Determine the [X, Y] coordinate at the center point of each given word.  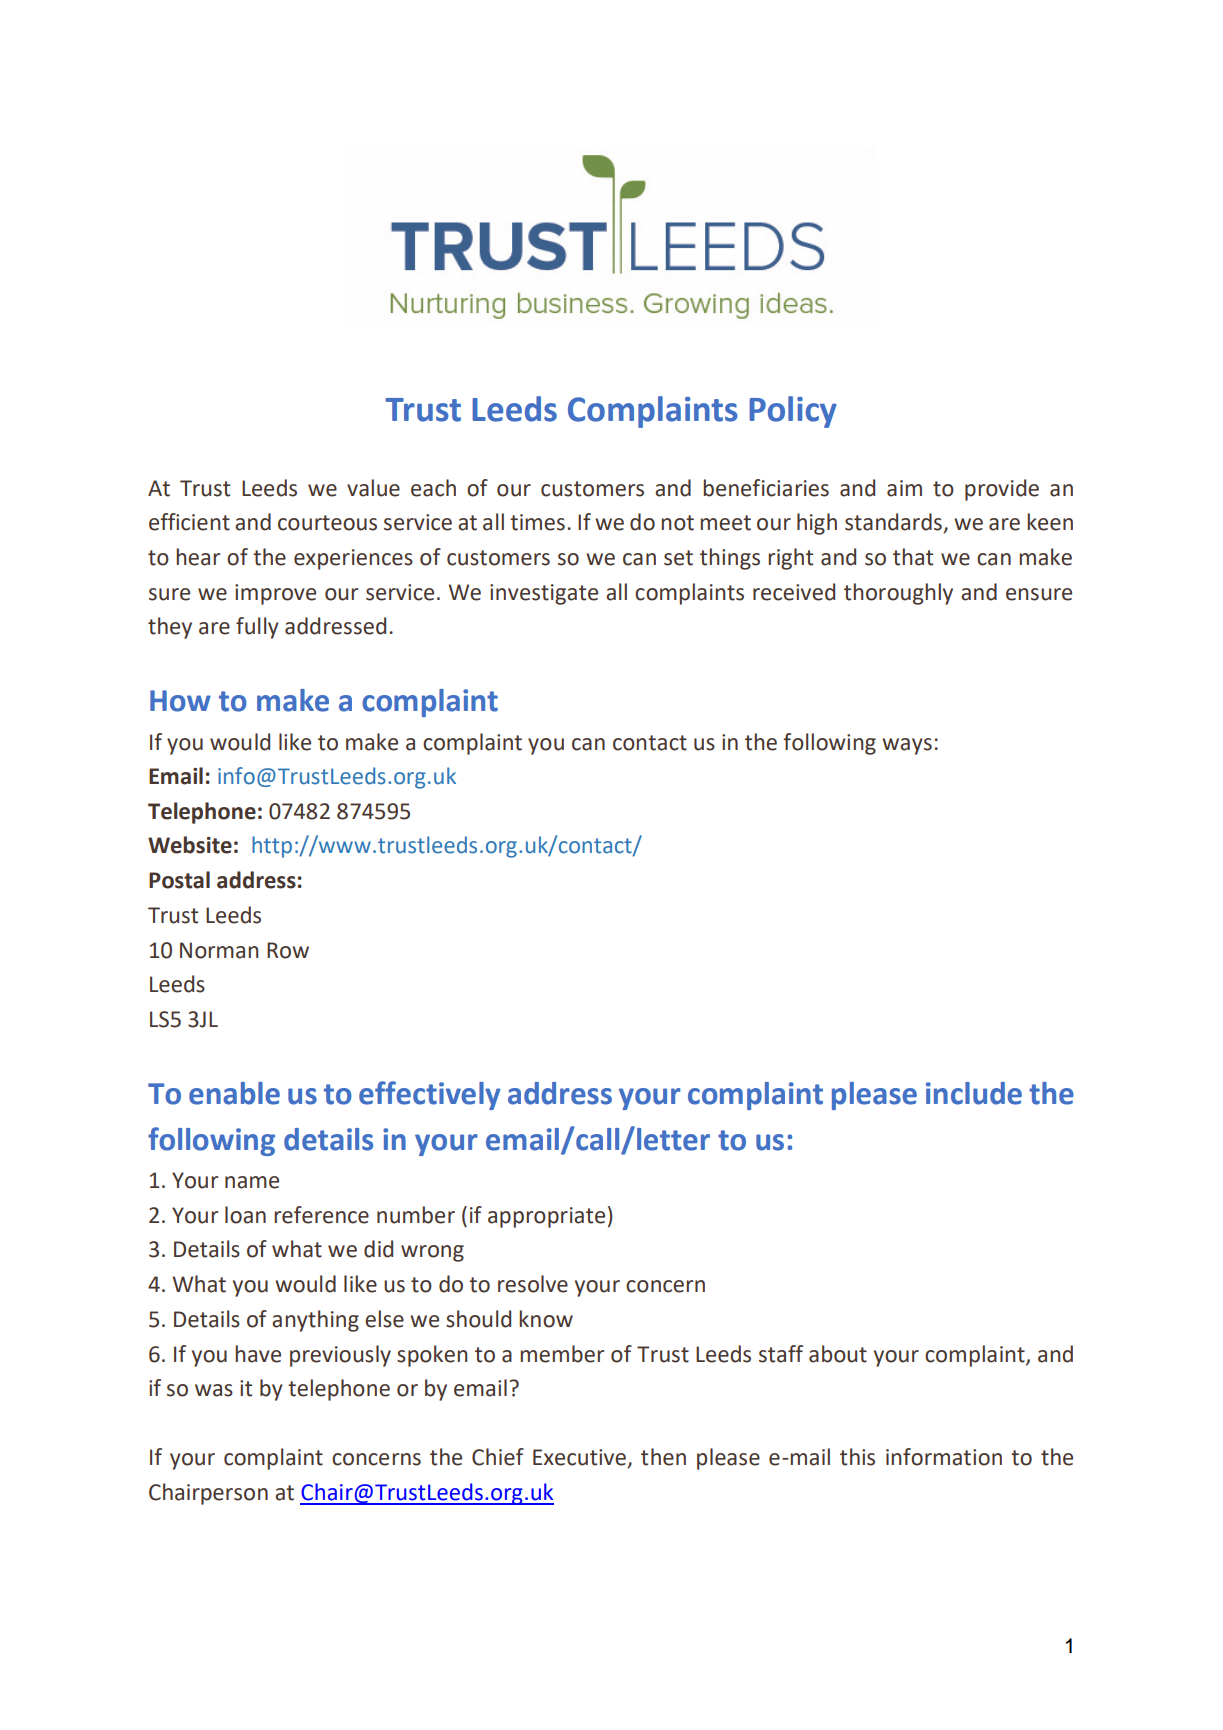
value [373, 488]
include [974, 1093]
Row [288, 950]
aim [904, 488]
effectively [430, 1095]
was [214, 1390]
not [677, 523]
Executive [580, 1458]
